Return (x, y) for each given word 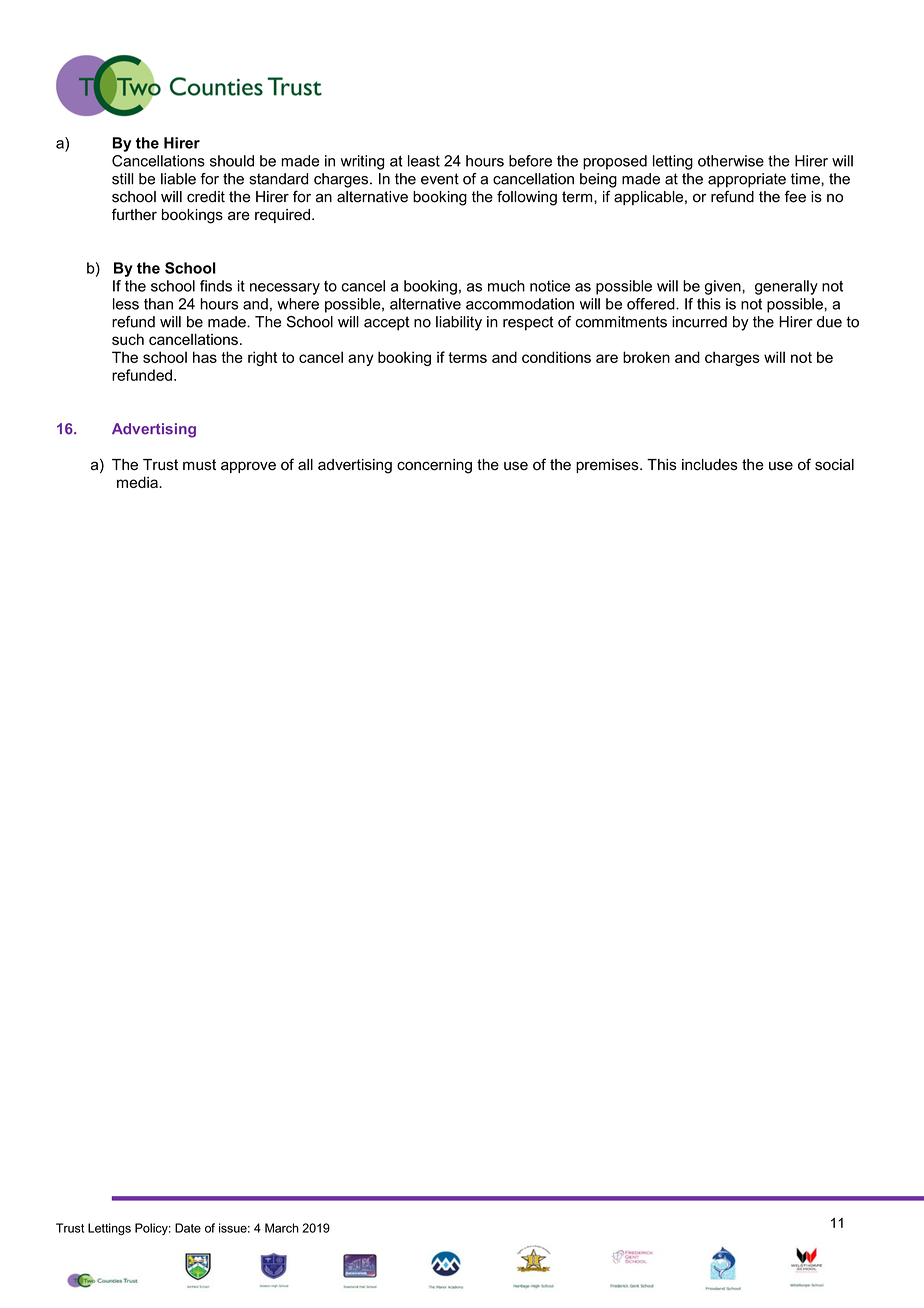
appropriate (747, 180)
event (440, 179)
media (138, 482)
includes (710, 465)
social (834, 465)
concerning (434, 466)
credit (206, 197)
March (282, 1228)
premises (608, 466)
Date (188, 1228)
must (199, 465)
